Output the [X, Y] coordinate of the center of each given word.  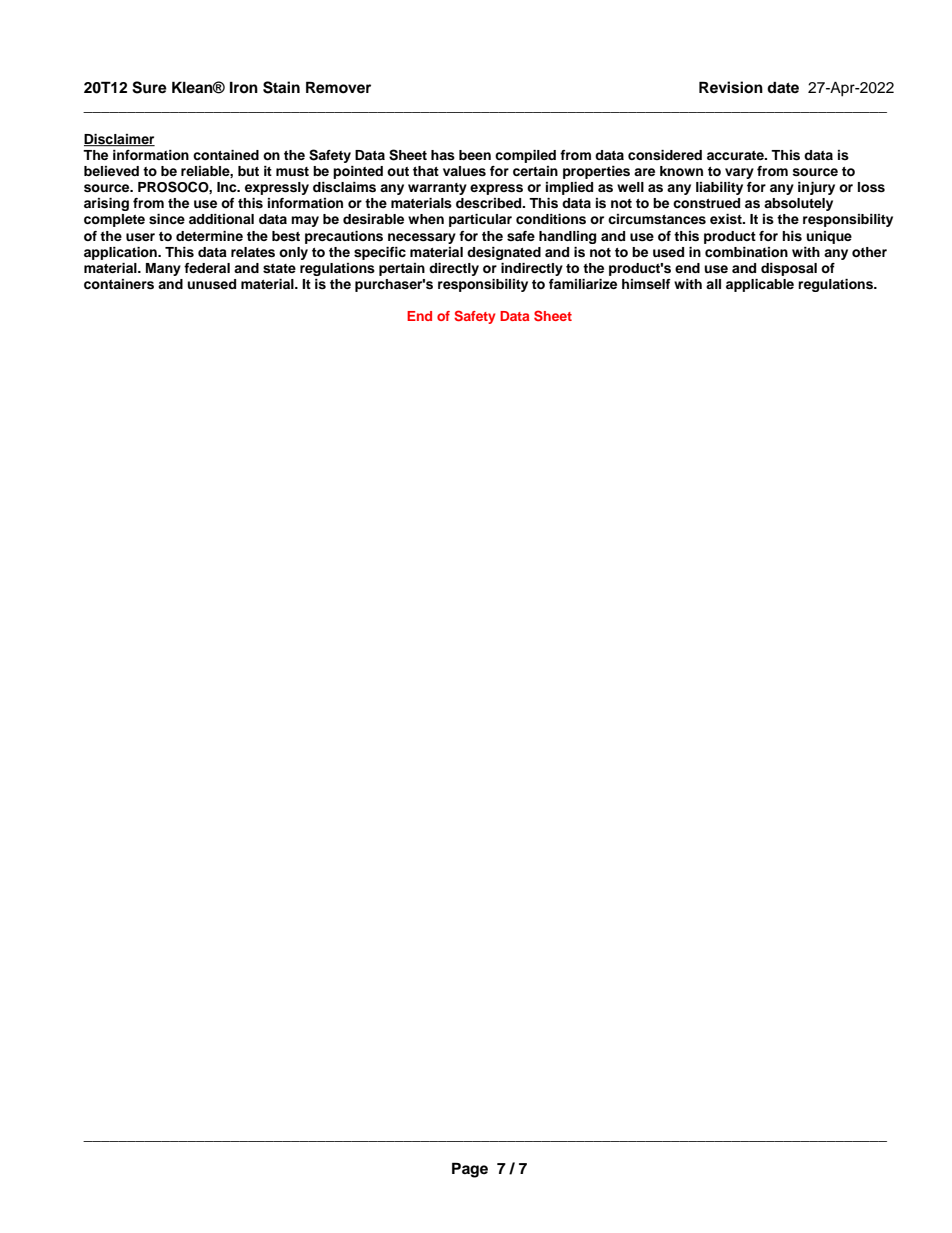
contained [226, 155]
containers [119, 284]
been [475, 155]
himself [646, 284]
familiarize [583, 284]
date [783, 87]
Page [470, 1170]
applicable [760, 285]
